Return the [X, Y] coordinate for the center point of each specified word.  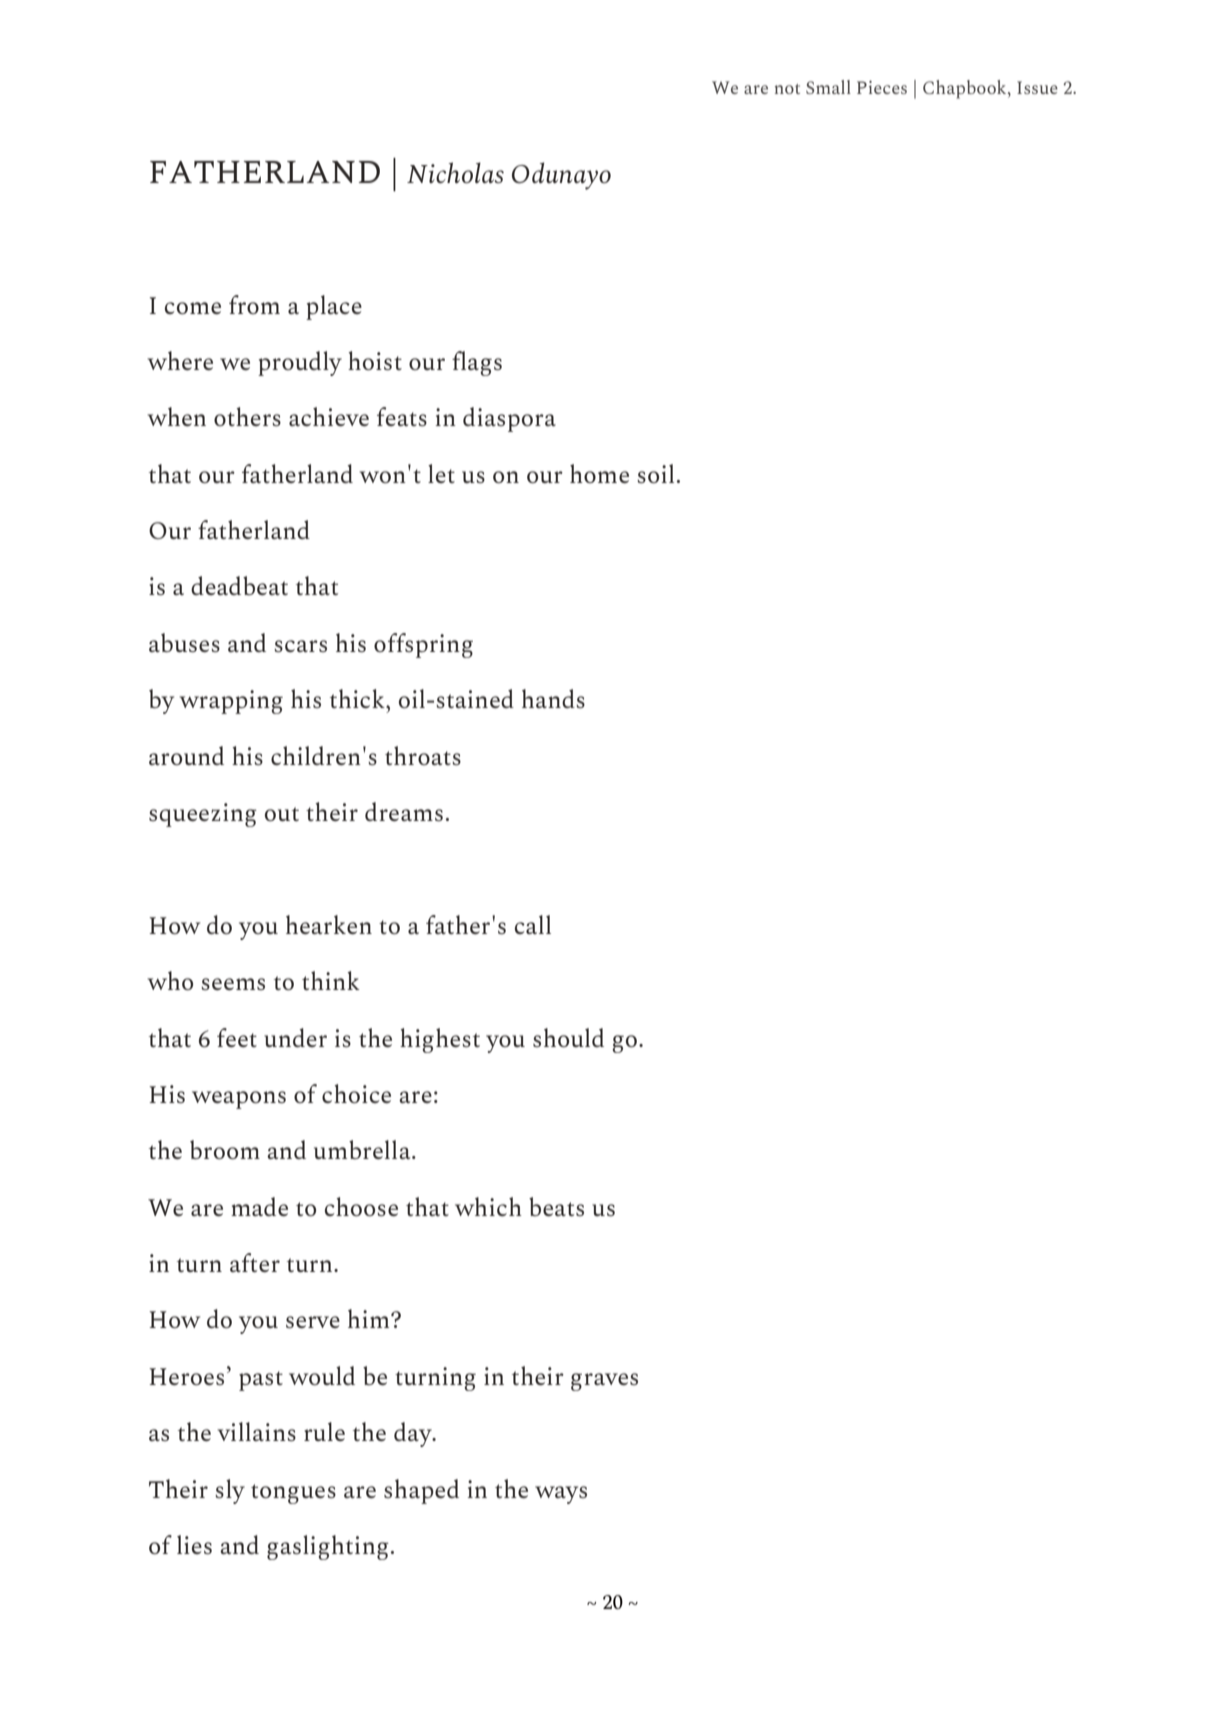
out [282, 814]
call [533, 924]
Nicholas [455, 172]
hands [553, 698]
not [787, 89]
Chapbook [966, 89]
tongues [293, 1494]
